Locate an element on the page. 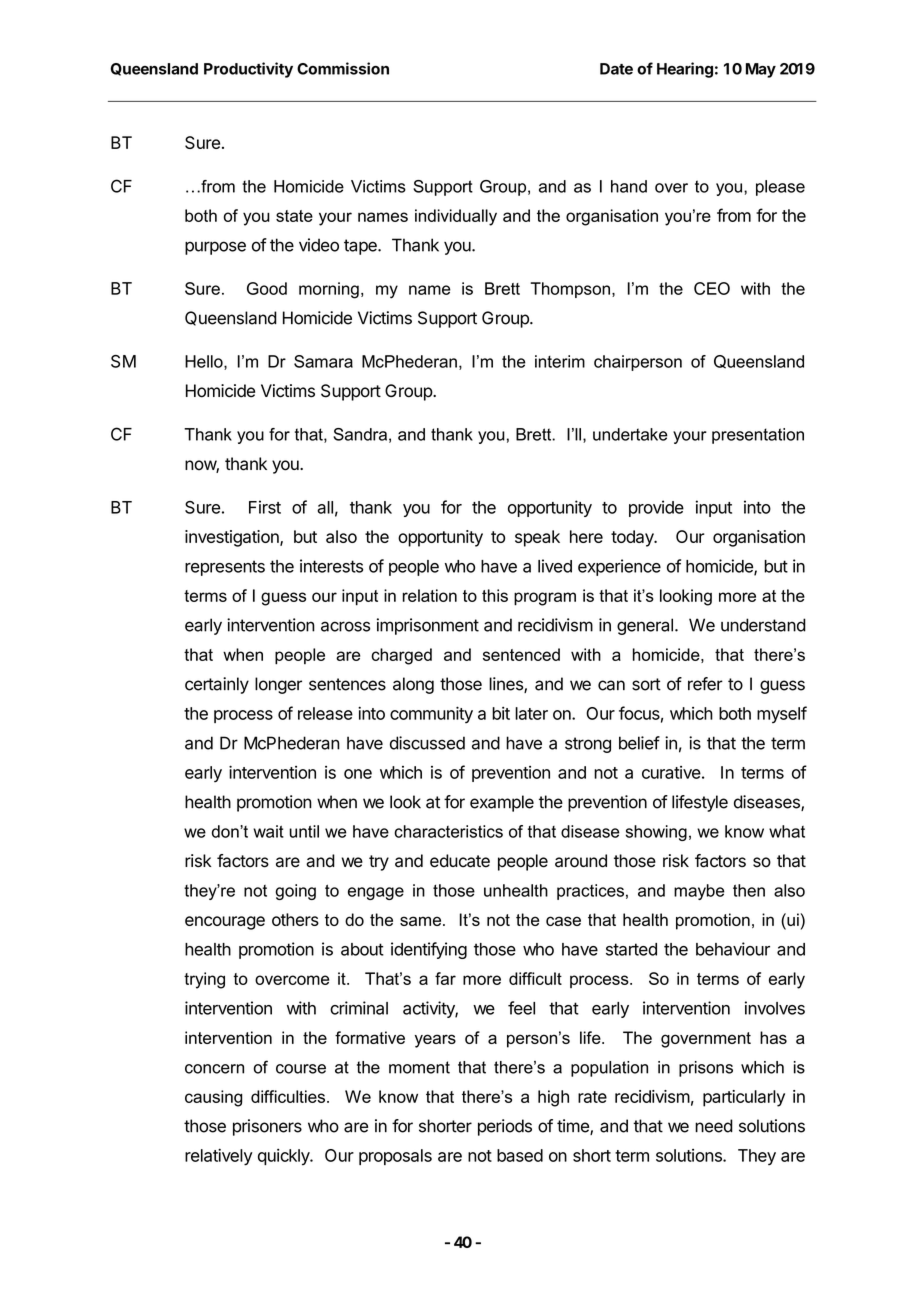 The image size is (924, 1307). Good is located at coordinates (267, 288).
